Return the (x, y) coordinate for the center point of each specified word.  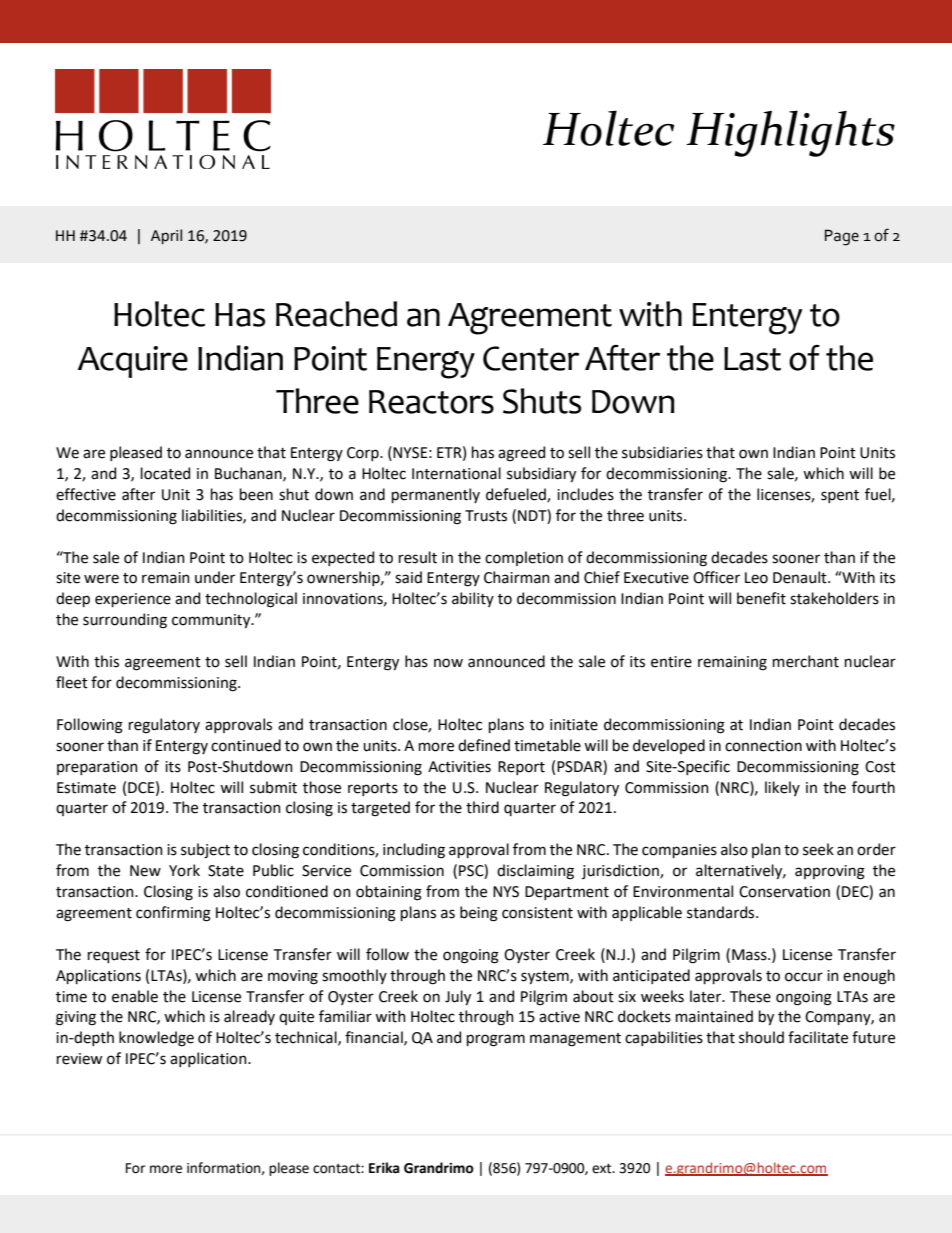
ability (473, 599)
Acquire (133, 362)
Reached (336, 314)
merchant (806, 661)
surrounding (125, 621)
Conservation (784, 892)
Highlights (790, 133)
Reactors (431, 402)
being (479, 914)
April (166, 236)
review (79, 1059)
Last (752, 359)
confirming (173, 914)
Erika (384, 1168)
